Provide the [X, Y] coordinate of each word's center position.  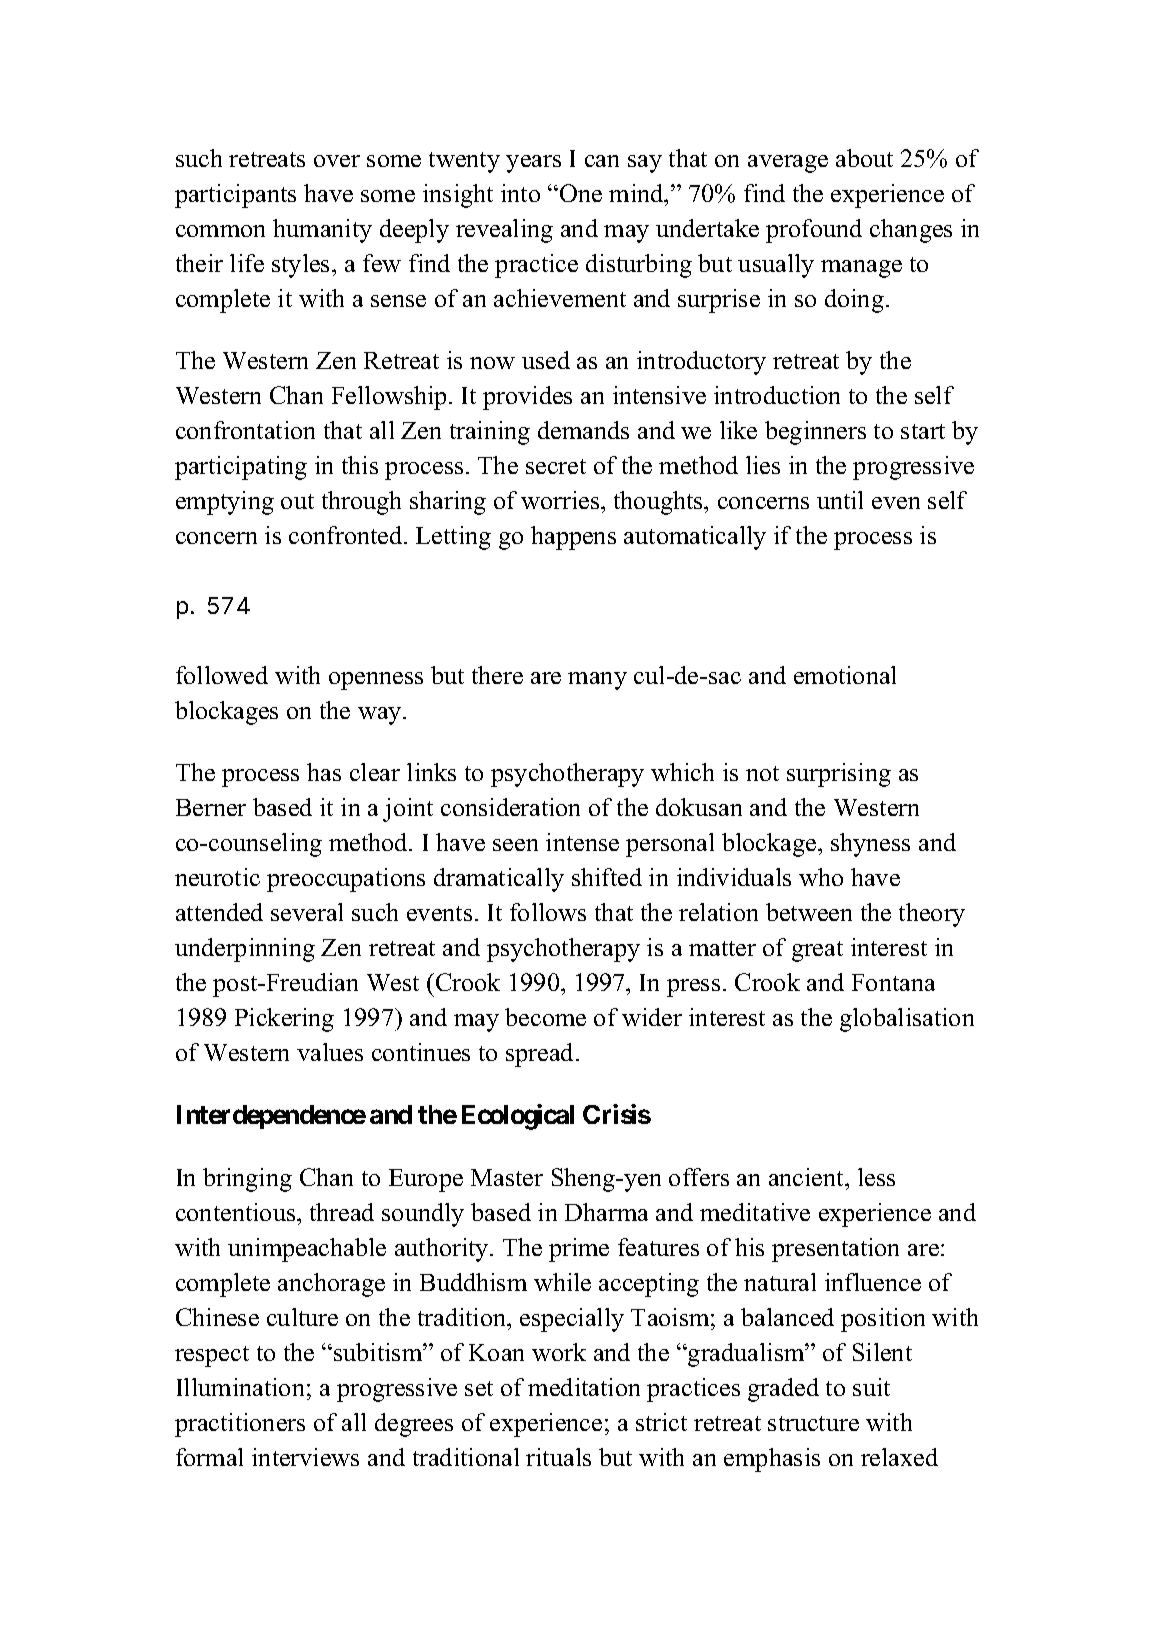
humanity [322, 231]
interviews [305, 1457]
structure [813, 1423]
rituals [558, 1457]
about [864, 158]
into [520, 193]
